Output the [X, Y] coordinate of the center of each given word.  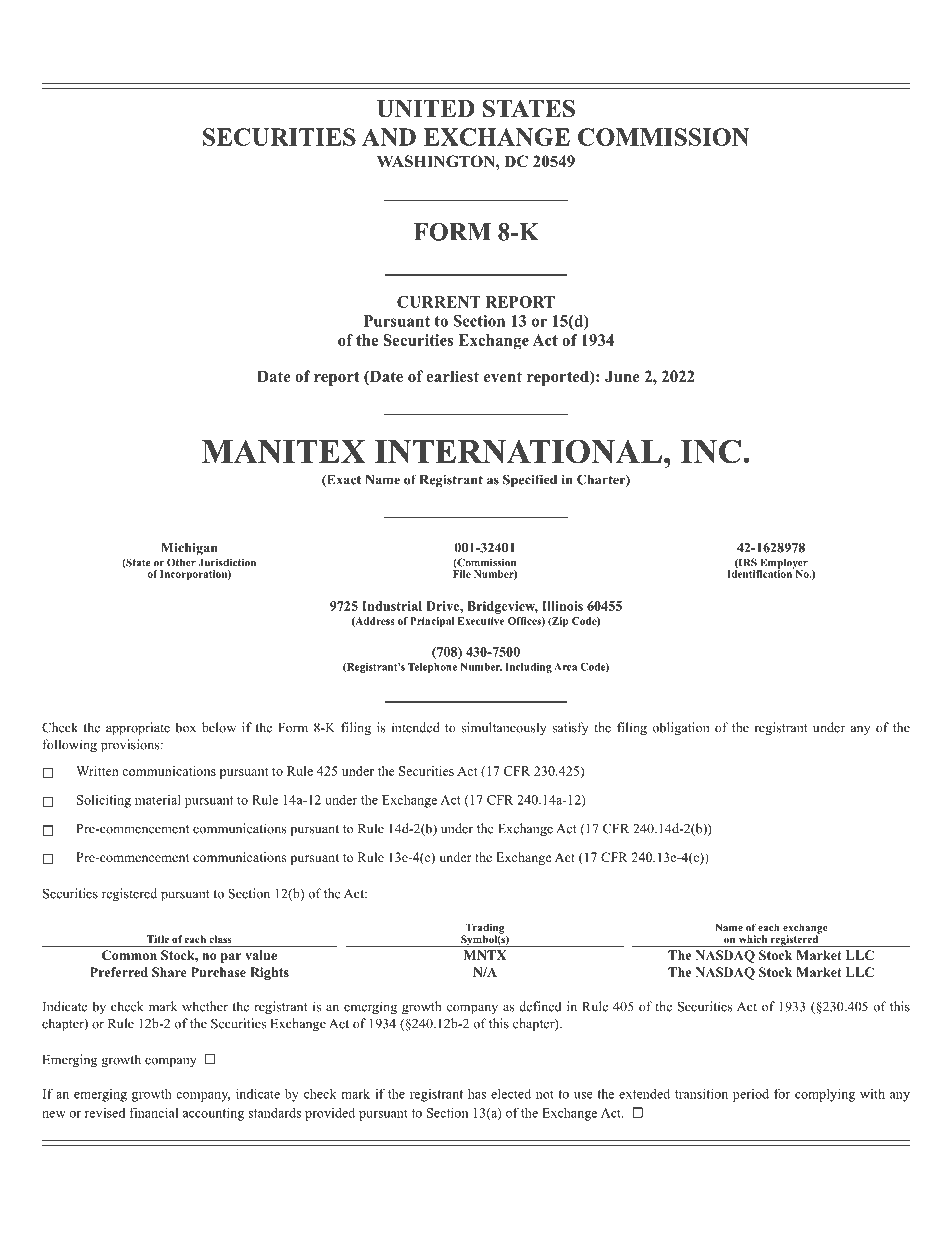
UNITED [426, 109]
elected [511, 1093]
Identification [760, 573]
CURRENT [439, 302]
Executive [481, 621]
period [751, 1095]
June [622, 376]
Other [181, 562]
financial [153, 1113]
